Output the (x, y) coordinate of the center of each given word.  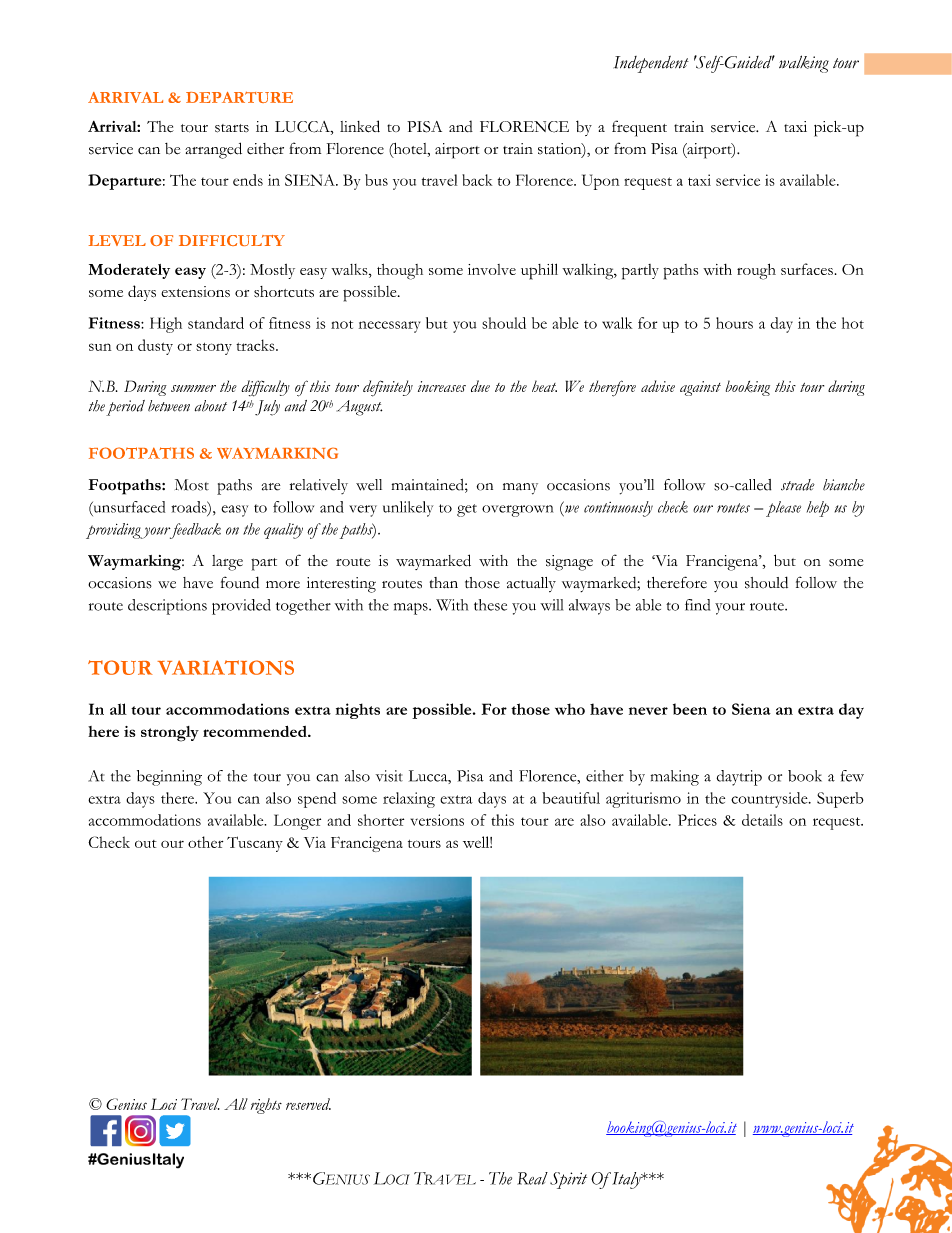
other (205, 842)
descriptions (167, 607)
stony (214, 349)
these (490, 605)
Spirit (568, 1180)
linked (360, 126)
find (697, 605)
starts (232, 128)
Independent (651, 64)
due (480, 386)
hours (734, 323)
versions (437, 820)
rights (266, 1106)
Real (532, 1178)
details (762, 820)
